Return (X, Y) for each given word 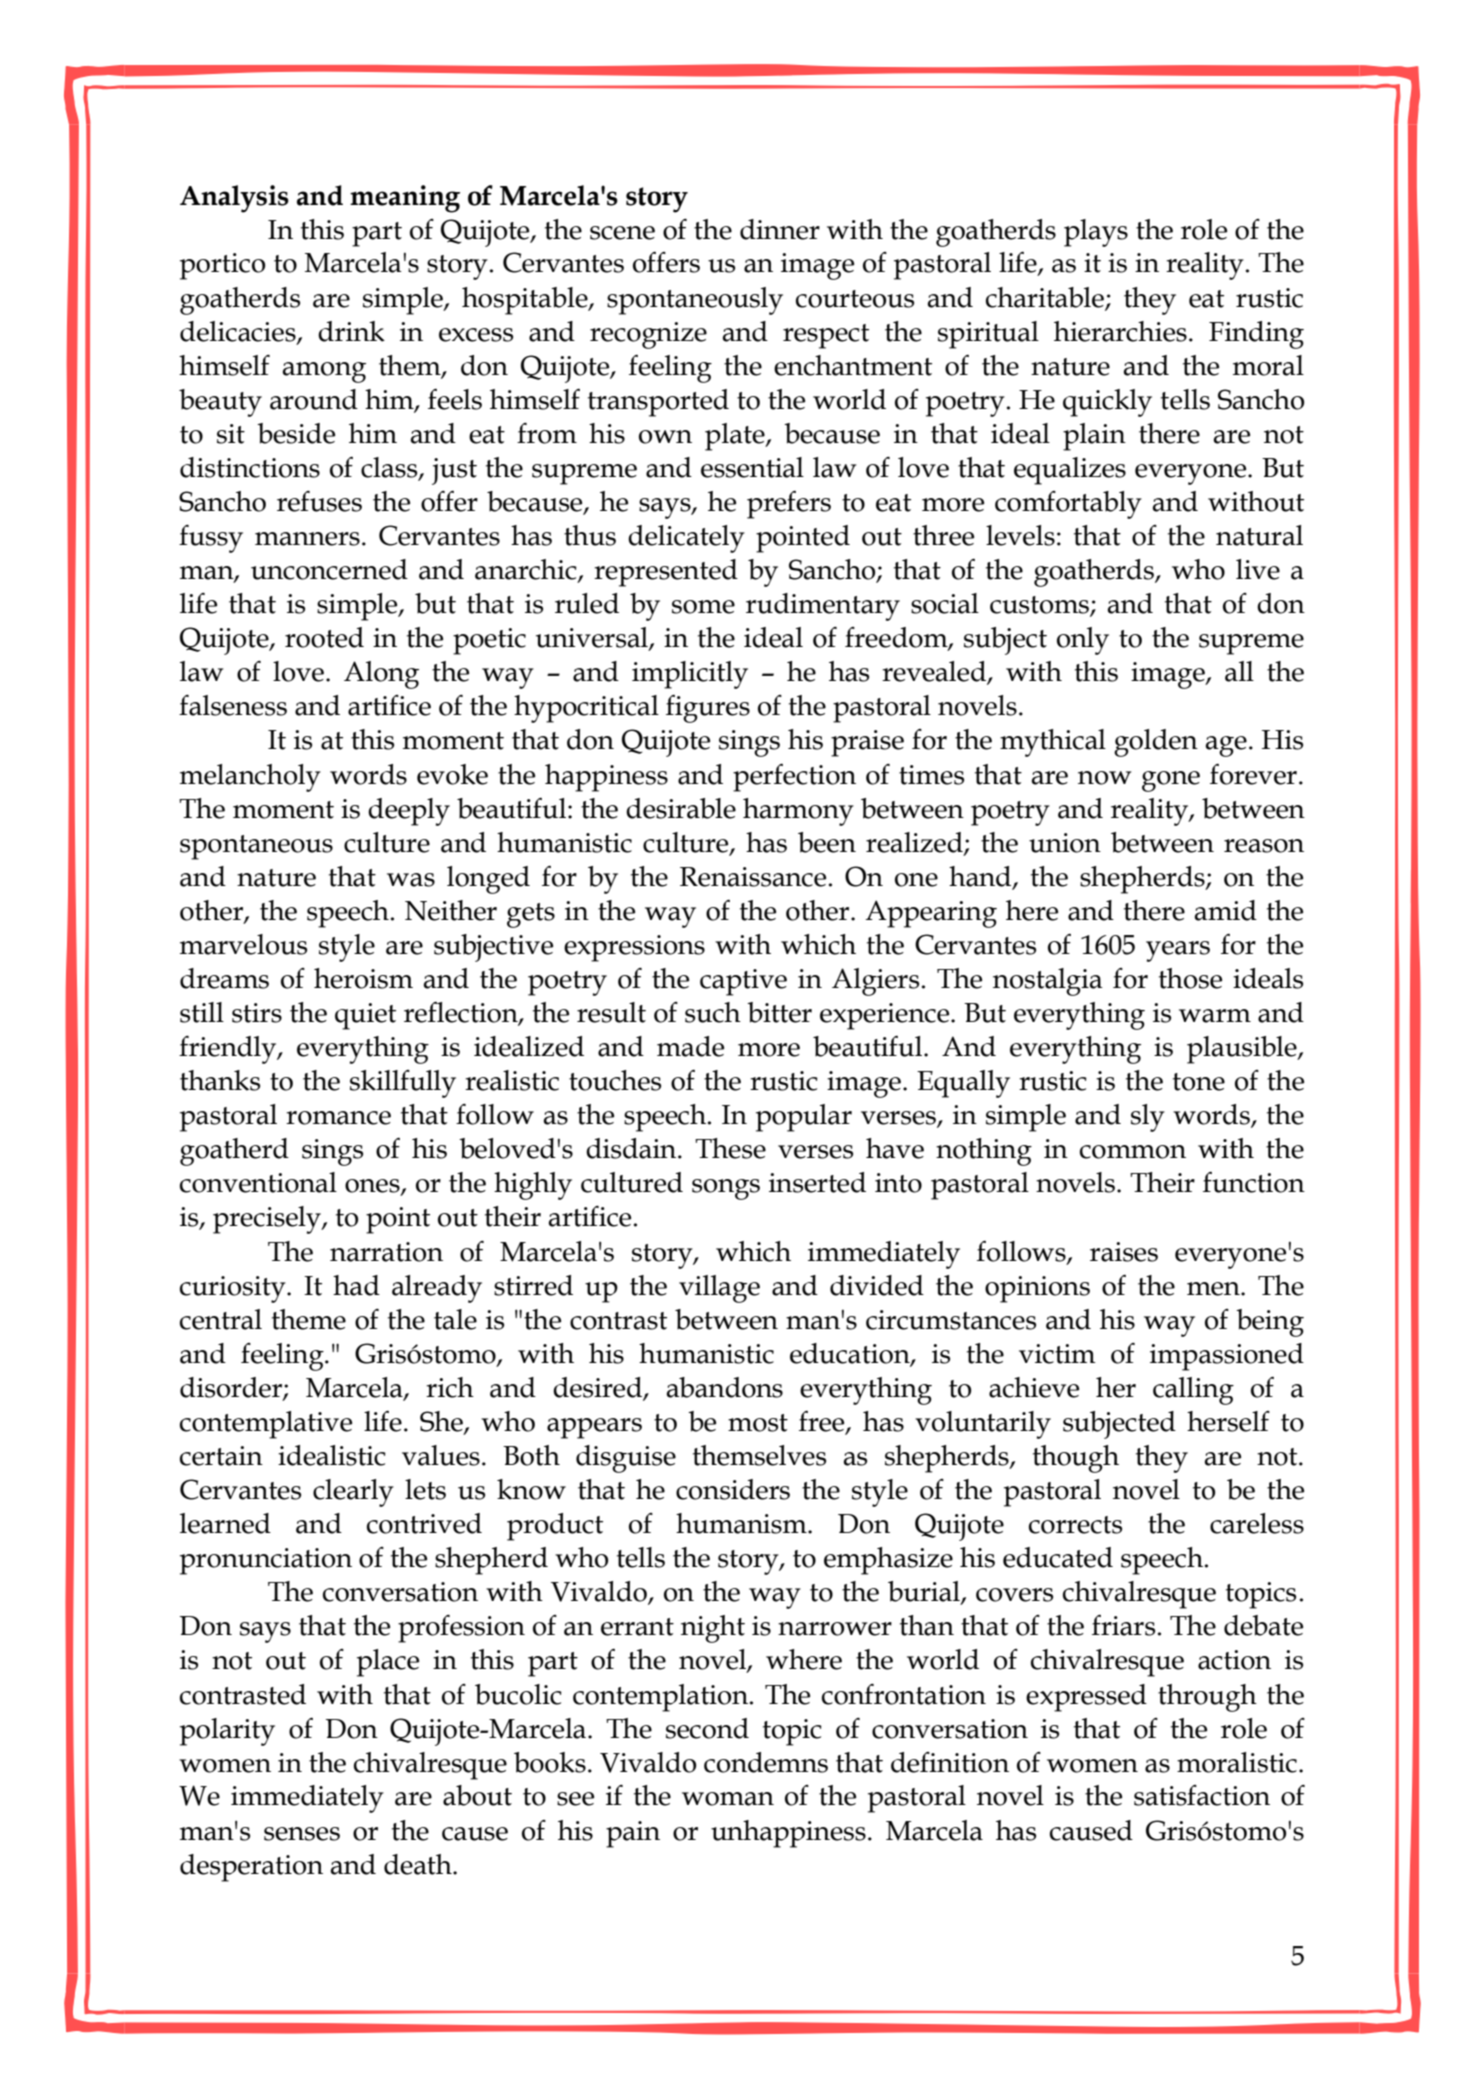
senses (302, 1834)
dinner (780, 229)
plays (1096, 233)
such (713, 1012)
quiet (365, 1016)
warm (1215, 1016)
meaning (405, 199)
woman (728, 1799)
